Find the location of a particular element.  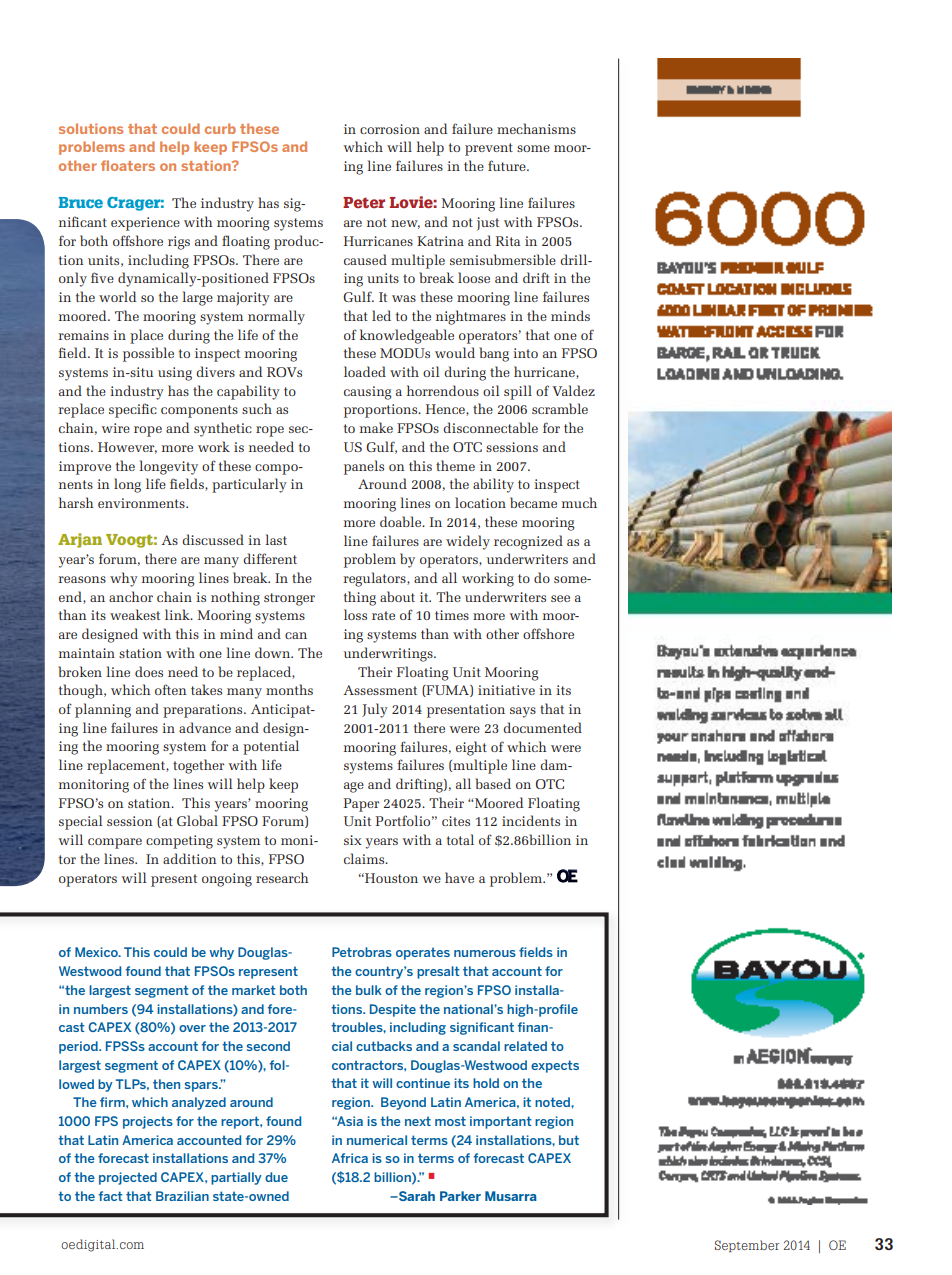

Assessment is located at coordinates (380, 690).
